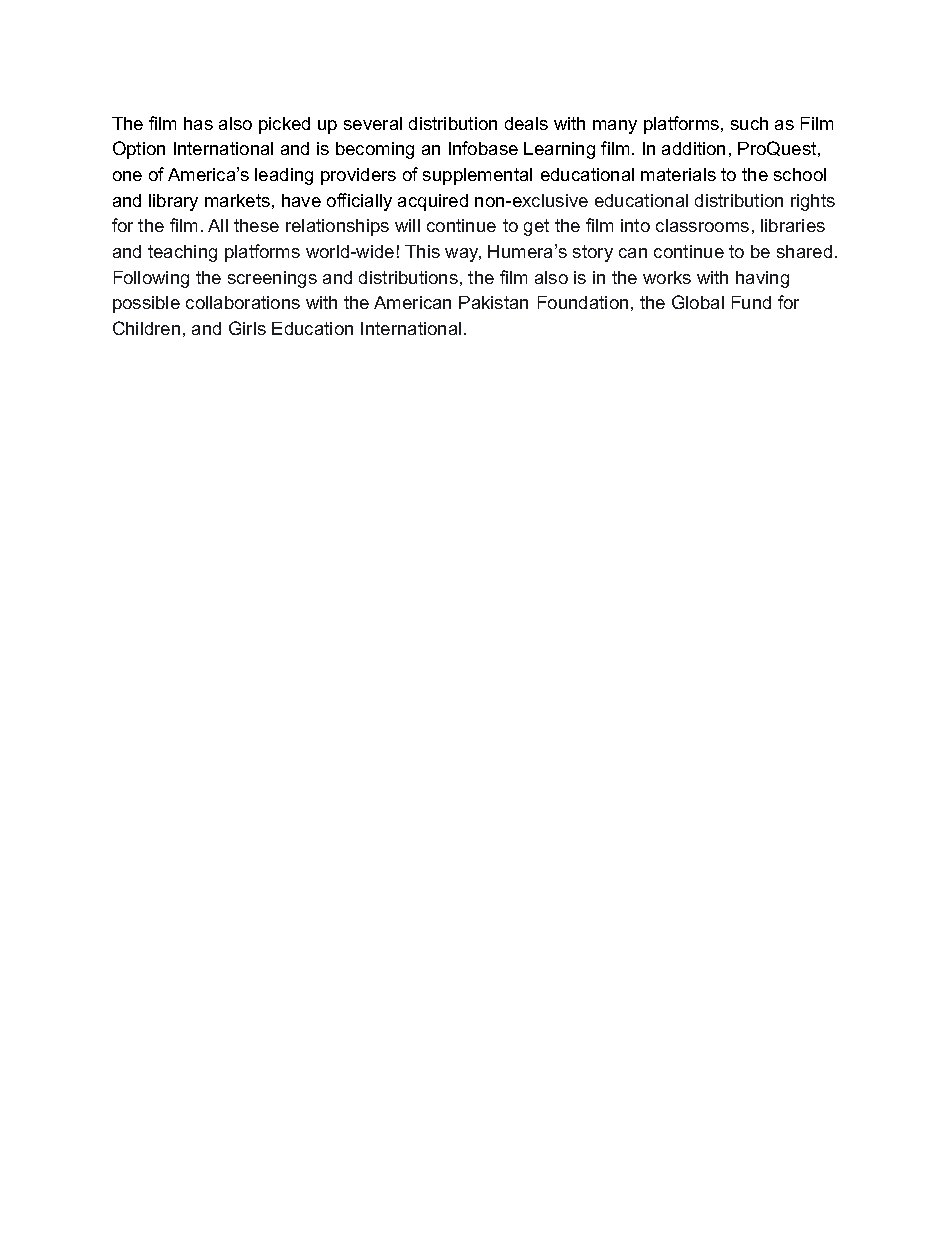 The height and width of the screenshot is (1233, 952). I want to click on deals, so click(526, 123).
